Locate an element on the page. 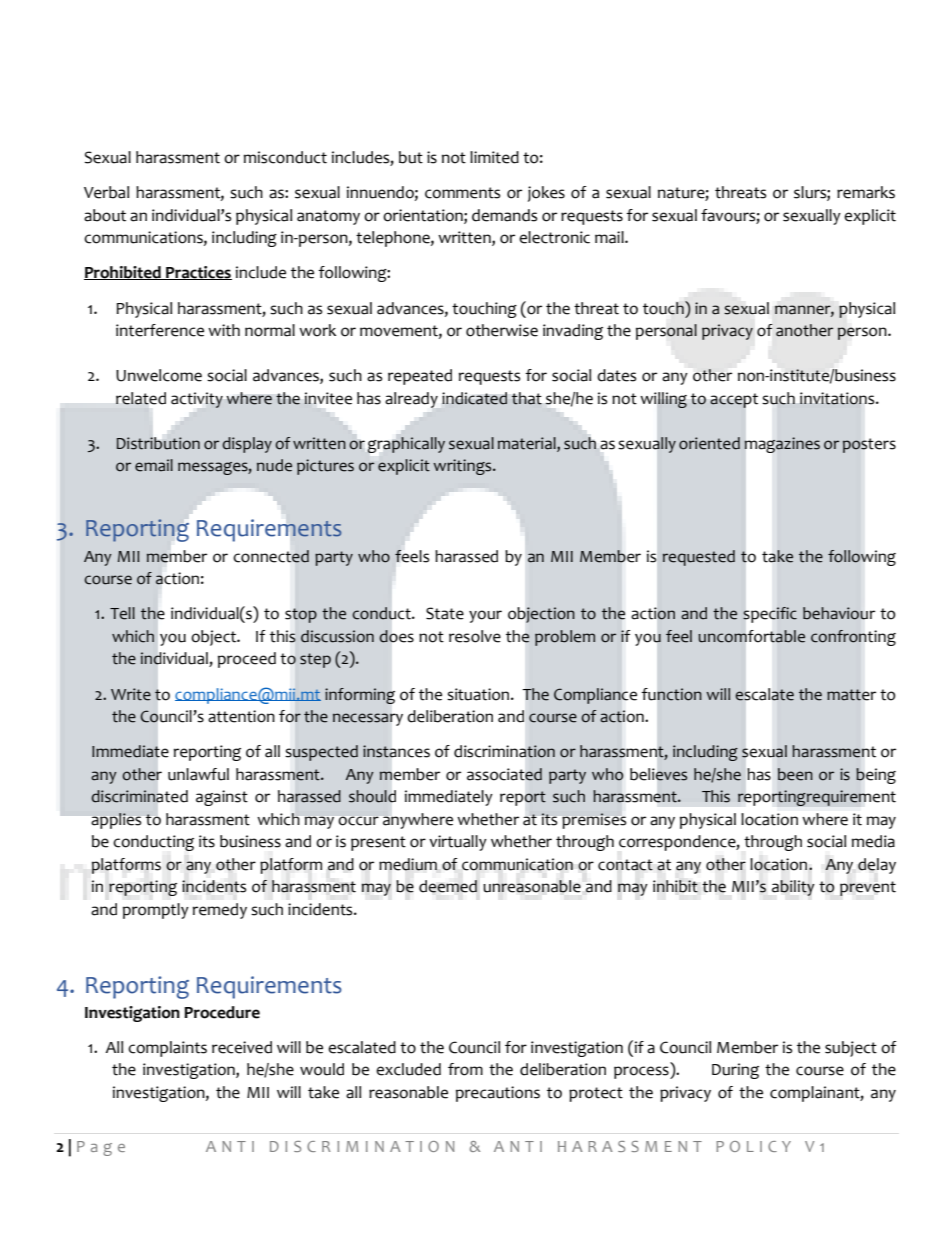 The image size is (952, 1233). writings is located at coordinates (463, 467).
